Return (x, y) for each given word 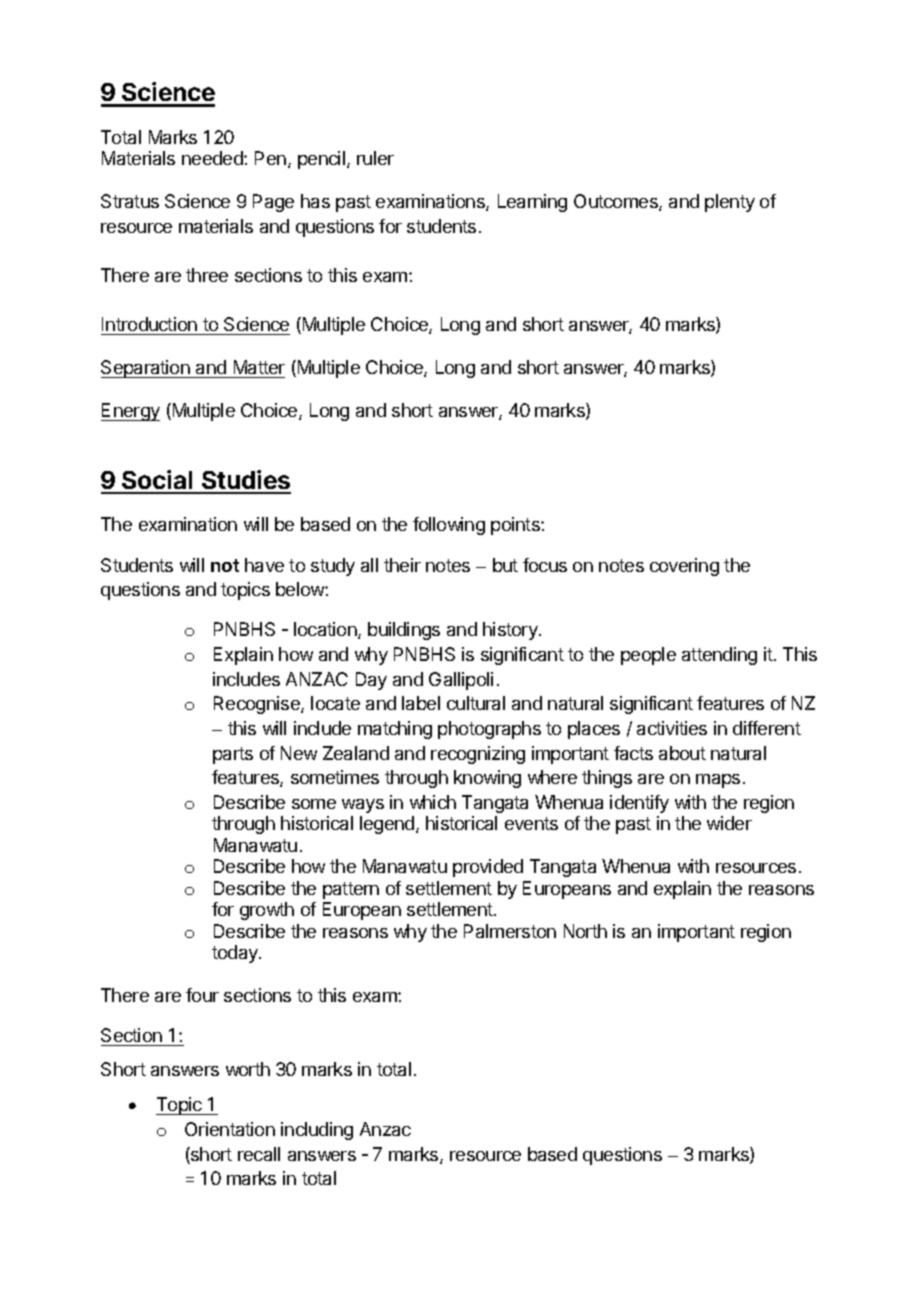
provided (488, 868)
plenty (730, 203)
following (449, 526)
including (317, 1131)
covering (684, 567)
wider (729, 823)
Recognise (258, 705)
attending (719, 656)
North (585, 931)
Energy (130, 412)
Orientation (230, 1129)
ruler (375, 158)
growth (267, 911)
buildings (404, 631)
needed (213, 158)
